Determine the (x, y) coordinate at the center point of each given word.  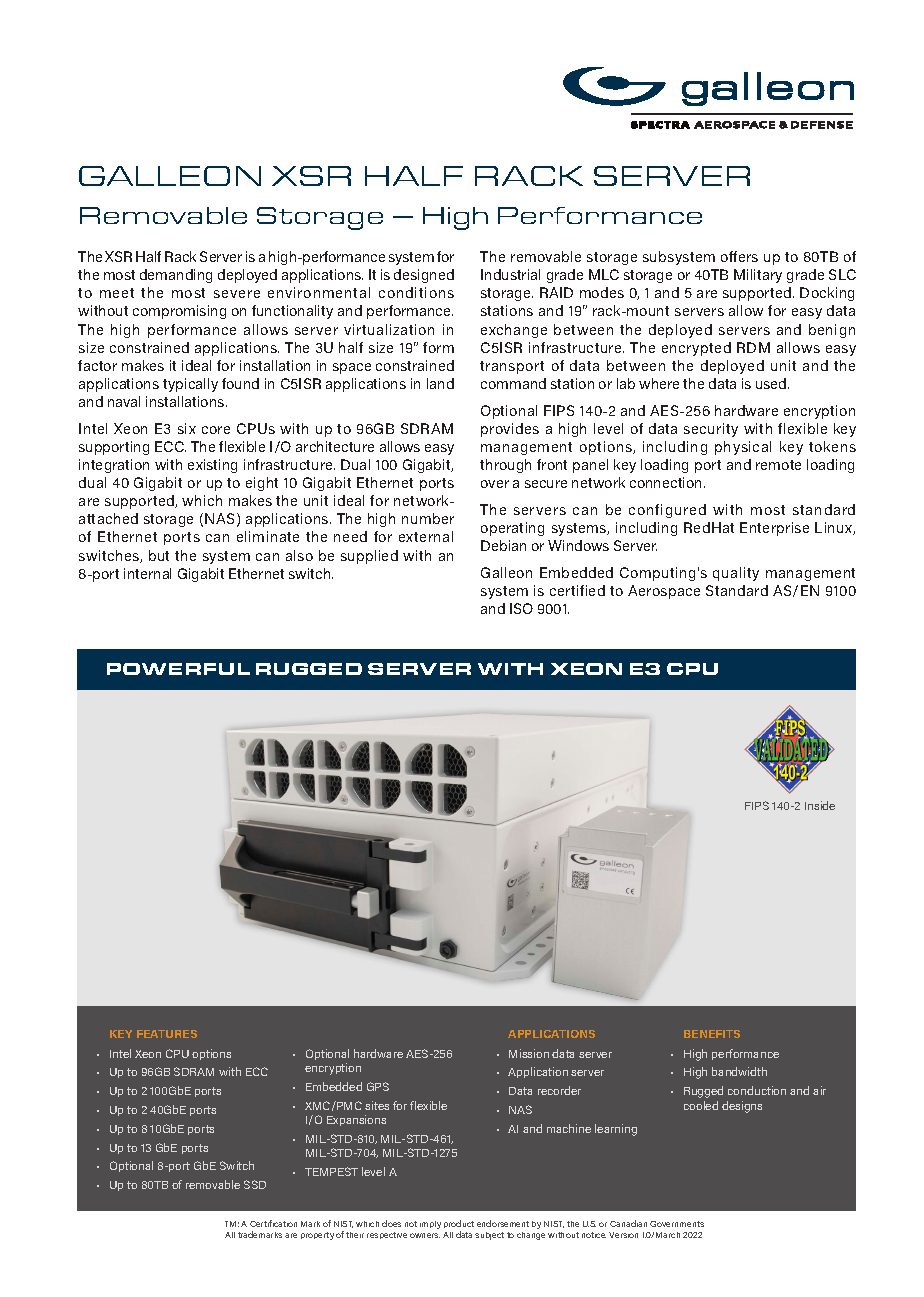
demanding (176, 276)
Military (758, 276)
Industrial (510, 274)
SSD (255, 1184)
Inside (820, 805)
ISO (521, 608)
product (459, 1226)
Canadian (628, 1223)
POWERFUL (178, 669)
